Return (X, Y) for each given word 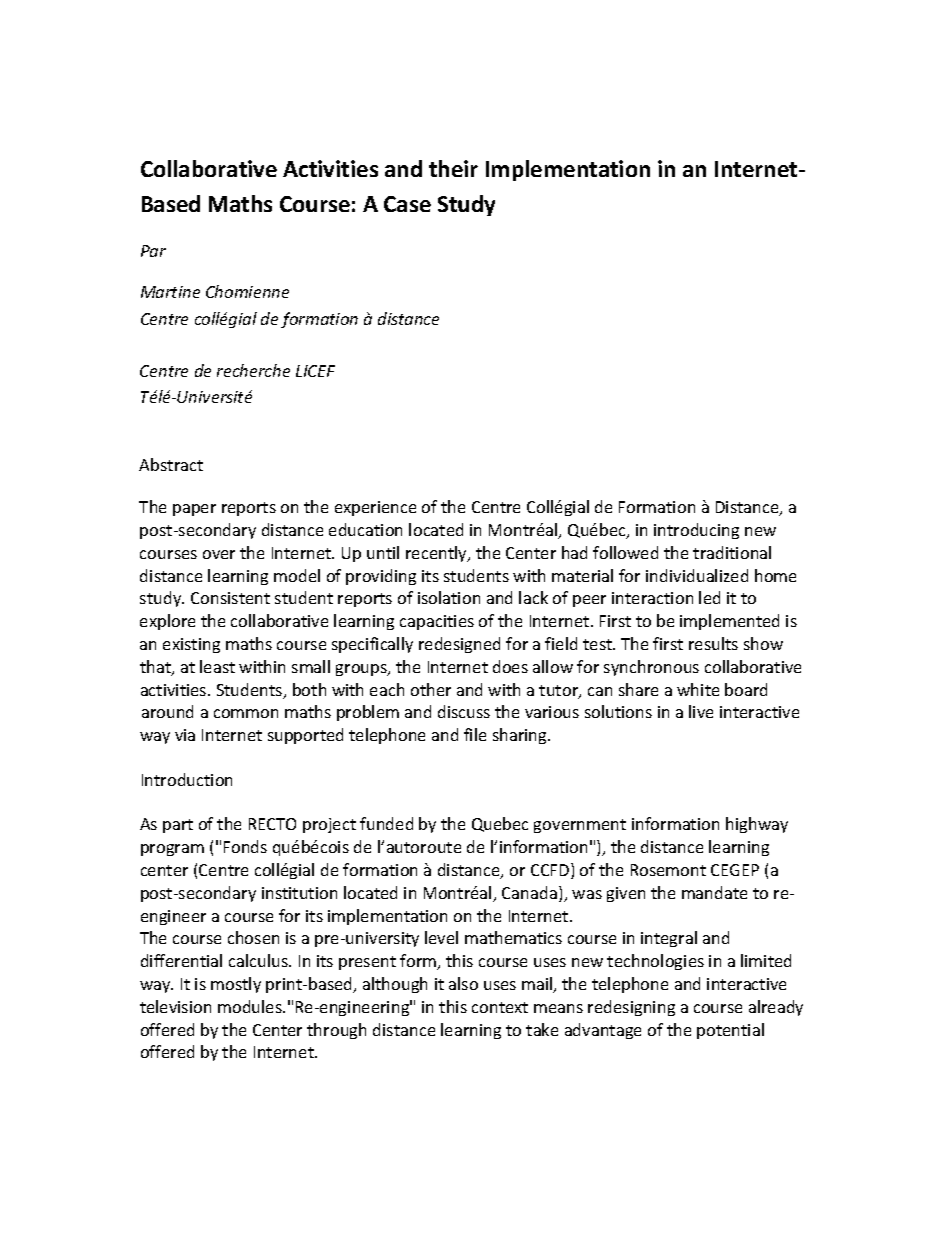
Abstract (171, 464)
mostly (236, 985)
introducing (696, 531)
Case (407, 204)
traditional (732, 552)
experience (375, 508)
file (475, 734)
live (701, 711)
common (246, 713)
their (453, 168)
